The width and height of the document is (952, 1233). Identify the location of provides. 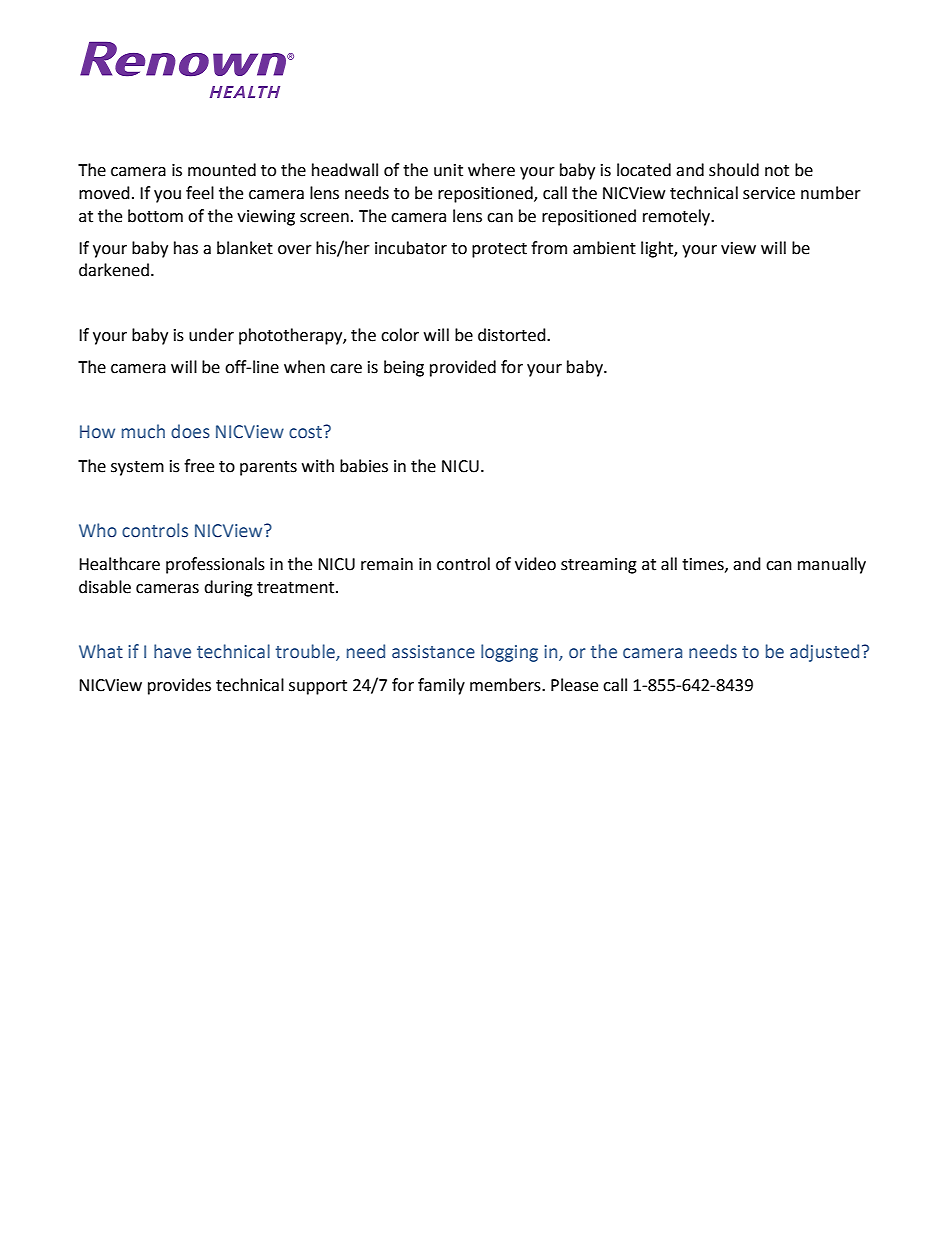
(179, 686).
